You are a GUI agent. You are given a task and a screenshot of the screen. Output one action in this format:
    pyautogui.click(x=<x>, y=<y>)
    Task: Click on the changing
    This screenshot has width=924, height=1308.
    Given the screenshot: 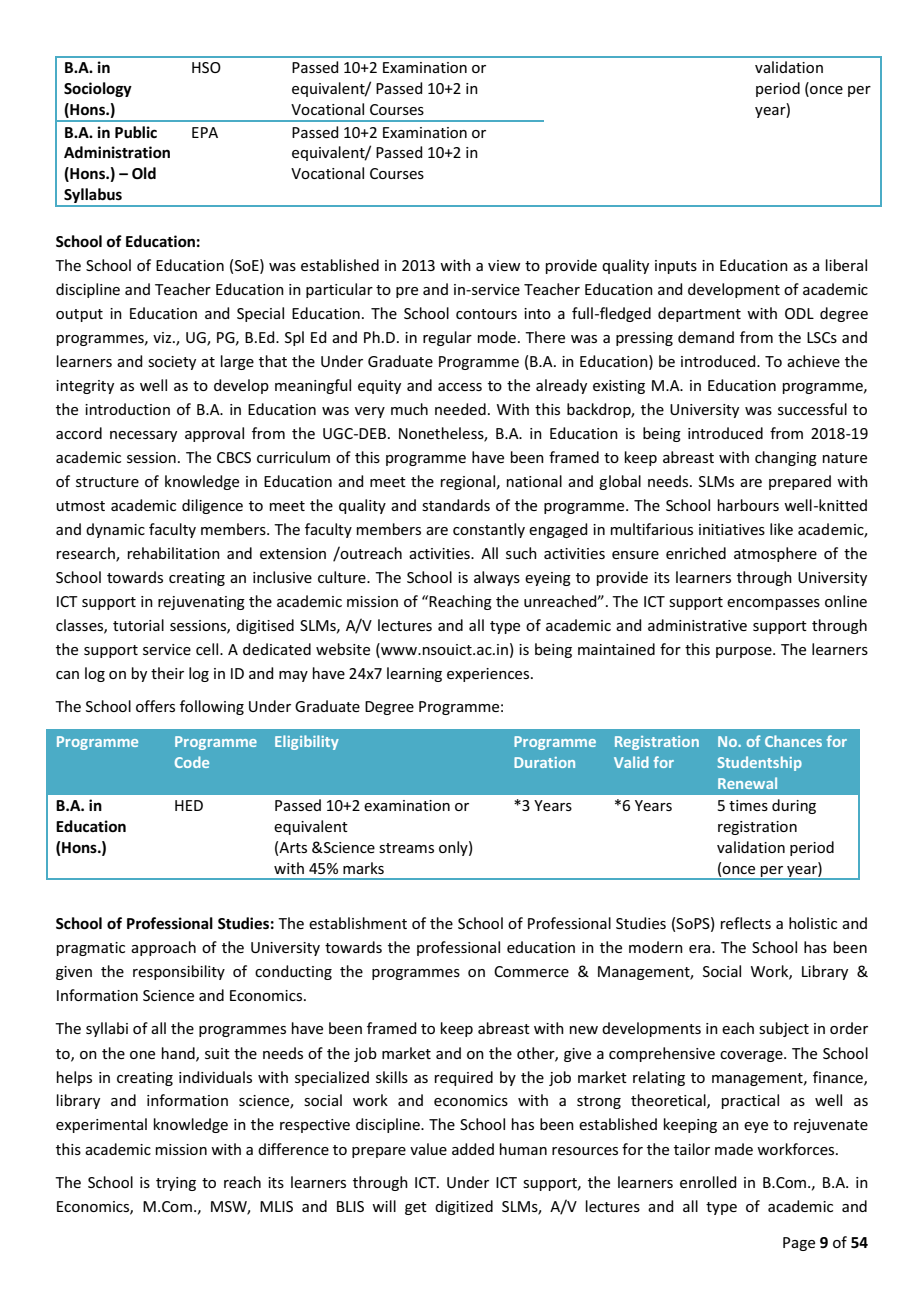 What is the action you would take?
    pyautogui.click(x=786, y=458)
